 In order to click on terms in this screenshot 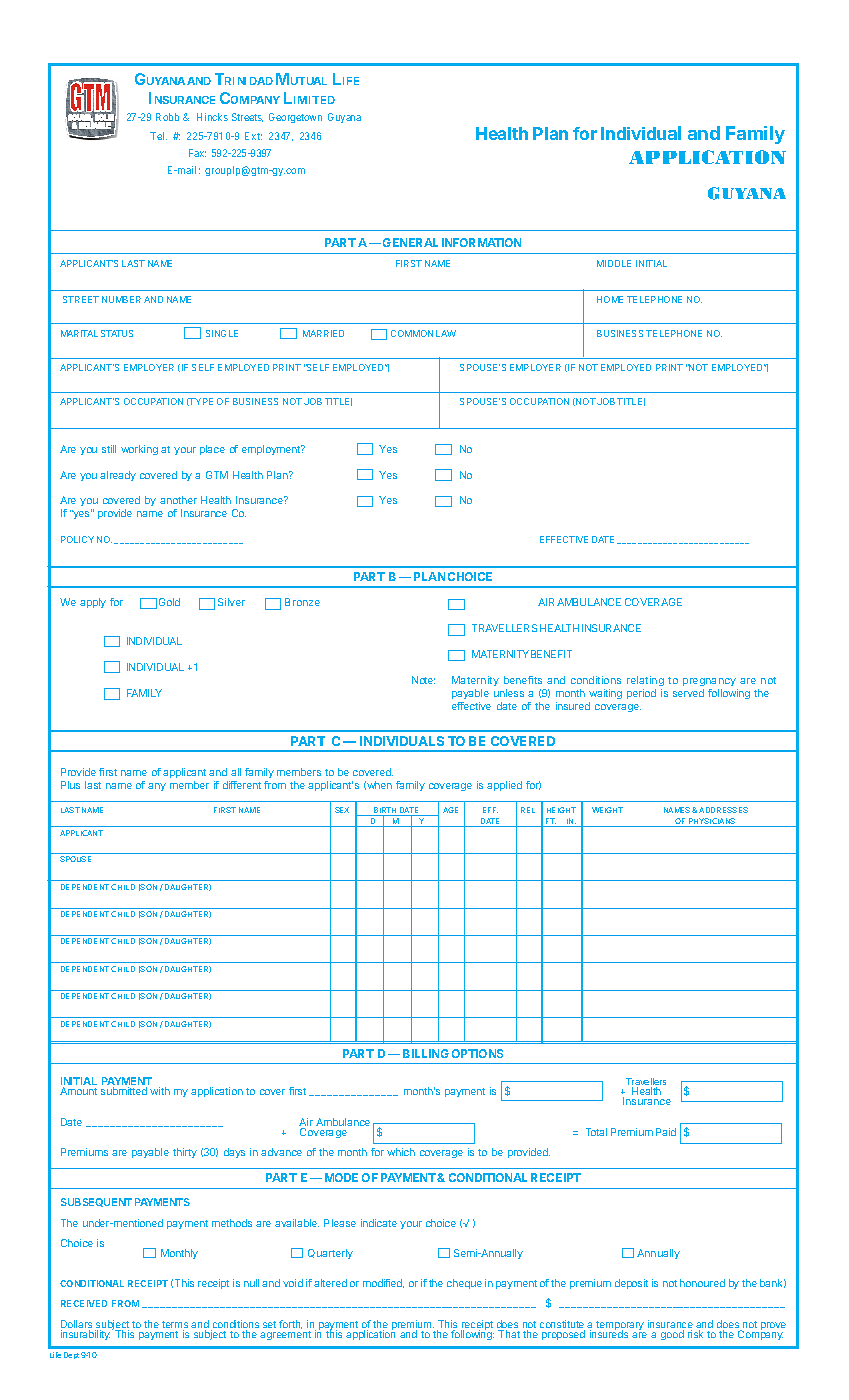, I will do `click(175, 1326)`.
